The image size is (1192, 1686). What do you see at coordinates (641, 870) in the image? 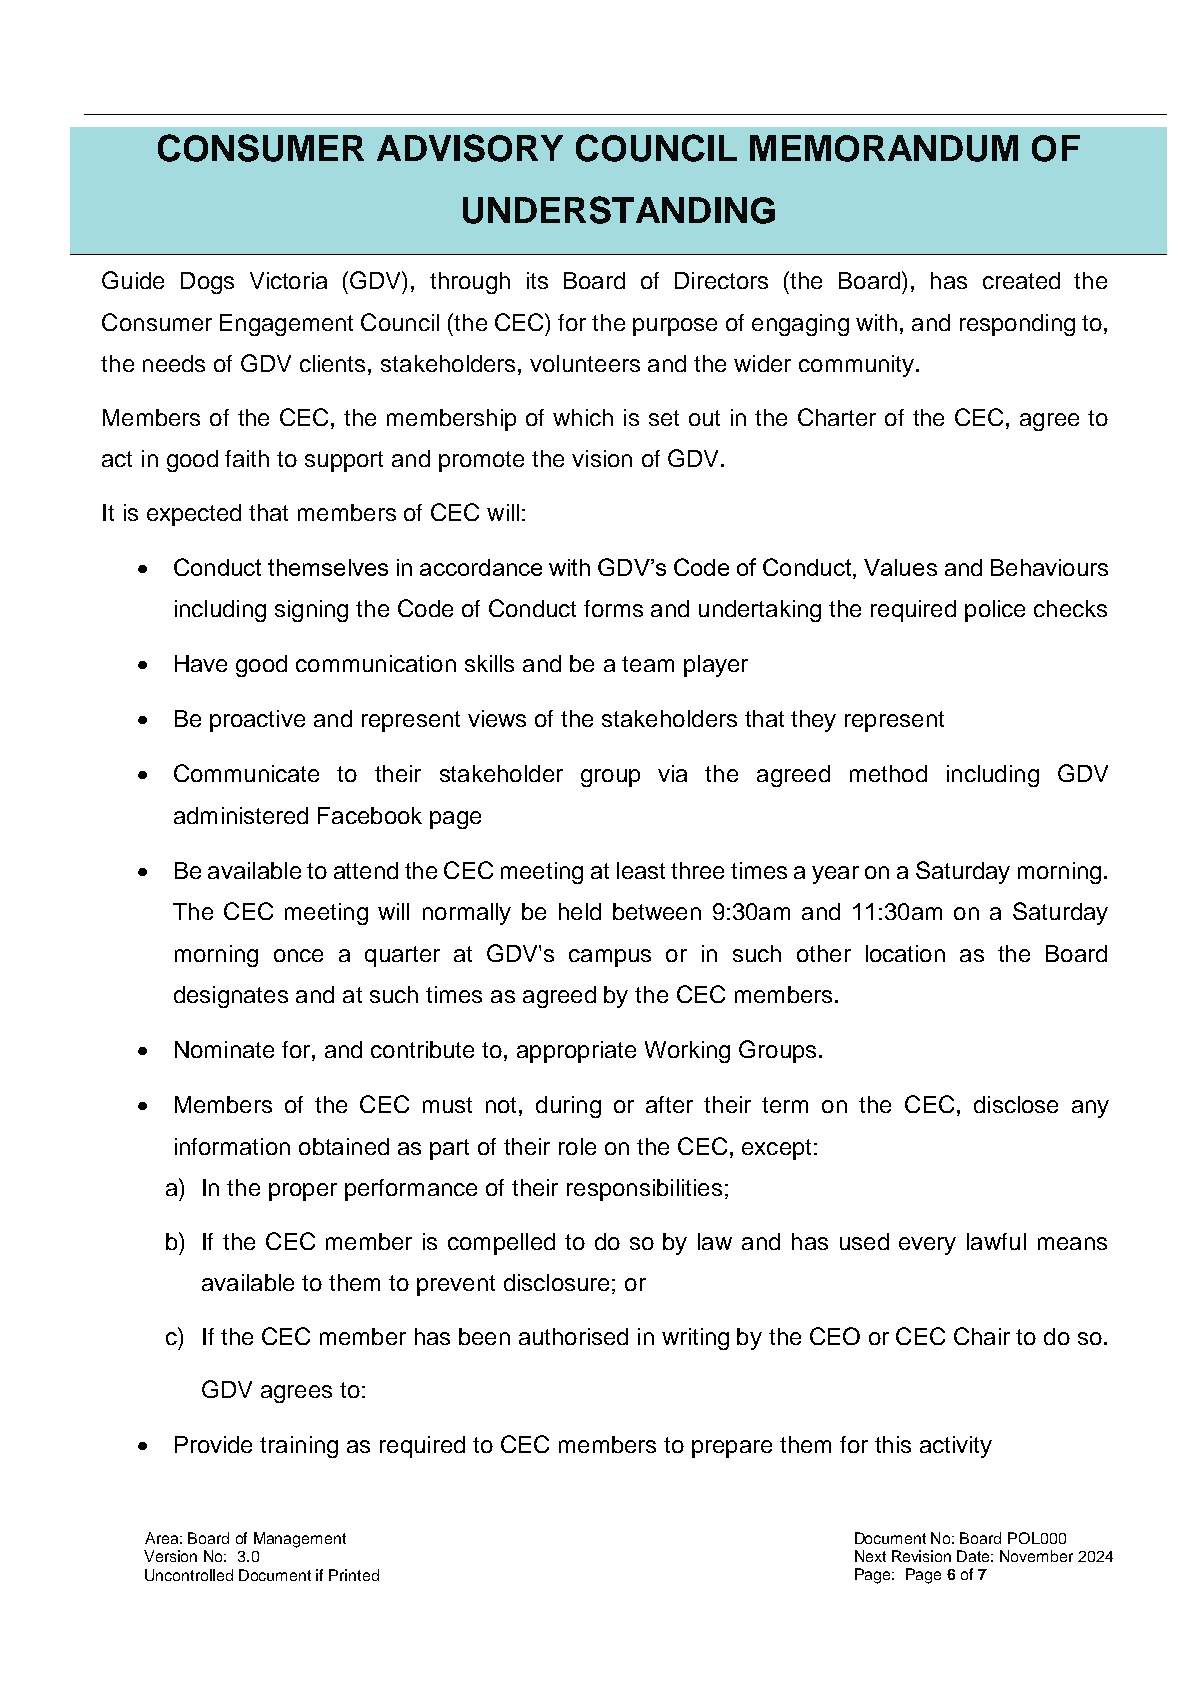
I see `least` at bounding box center [641, 870].
